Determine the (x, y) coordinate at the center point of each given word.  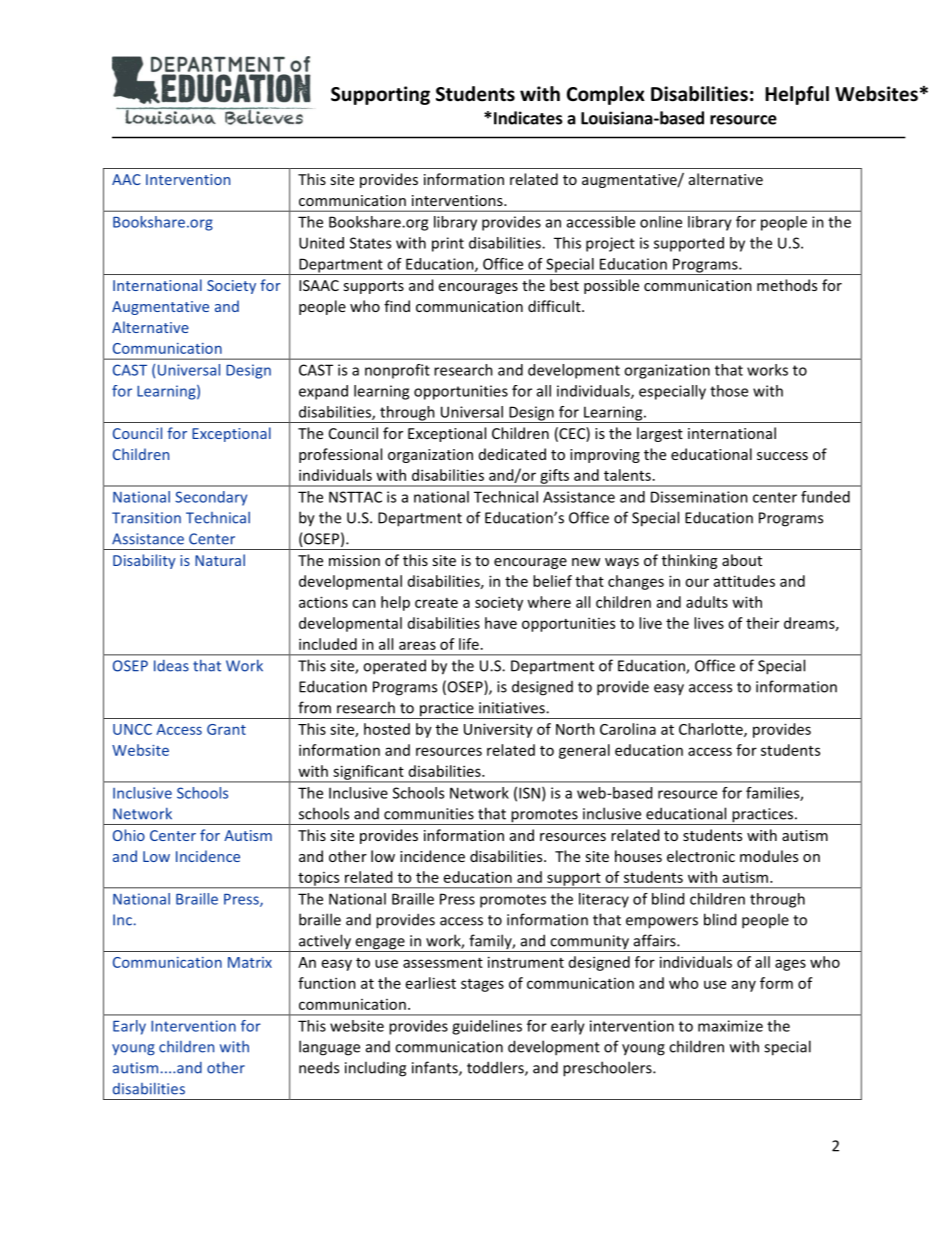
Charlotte (712, 730)
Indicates (527, 118)
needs (319, 1067)
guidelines (487, 1027)
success (782, 456)
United (321, 243)
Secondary (211, 498)
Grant (226, 729)
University (498, 730)
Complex (606, 95)
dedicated (512, 454)
